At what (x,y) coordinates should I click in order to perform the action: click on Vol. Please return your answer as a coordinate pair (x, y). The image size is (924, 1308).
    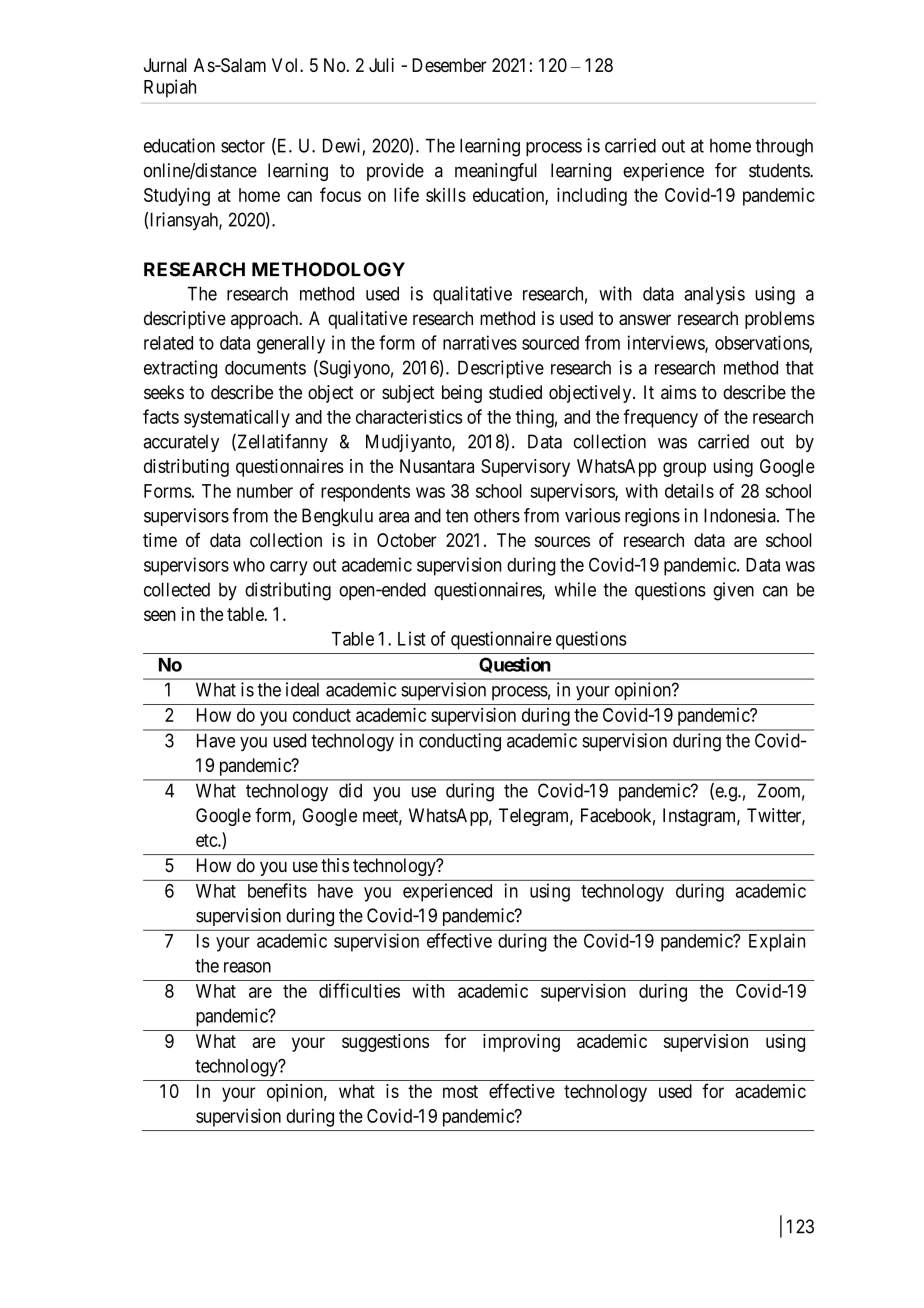
    Looking at the image, I should click on (286, 65).
